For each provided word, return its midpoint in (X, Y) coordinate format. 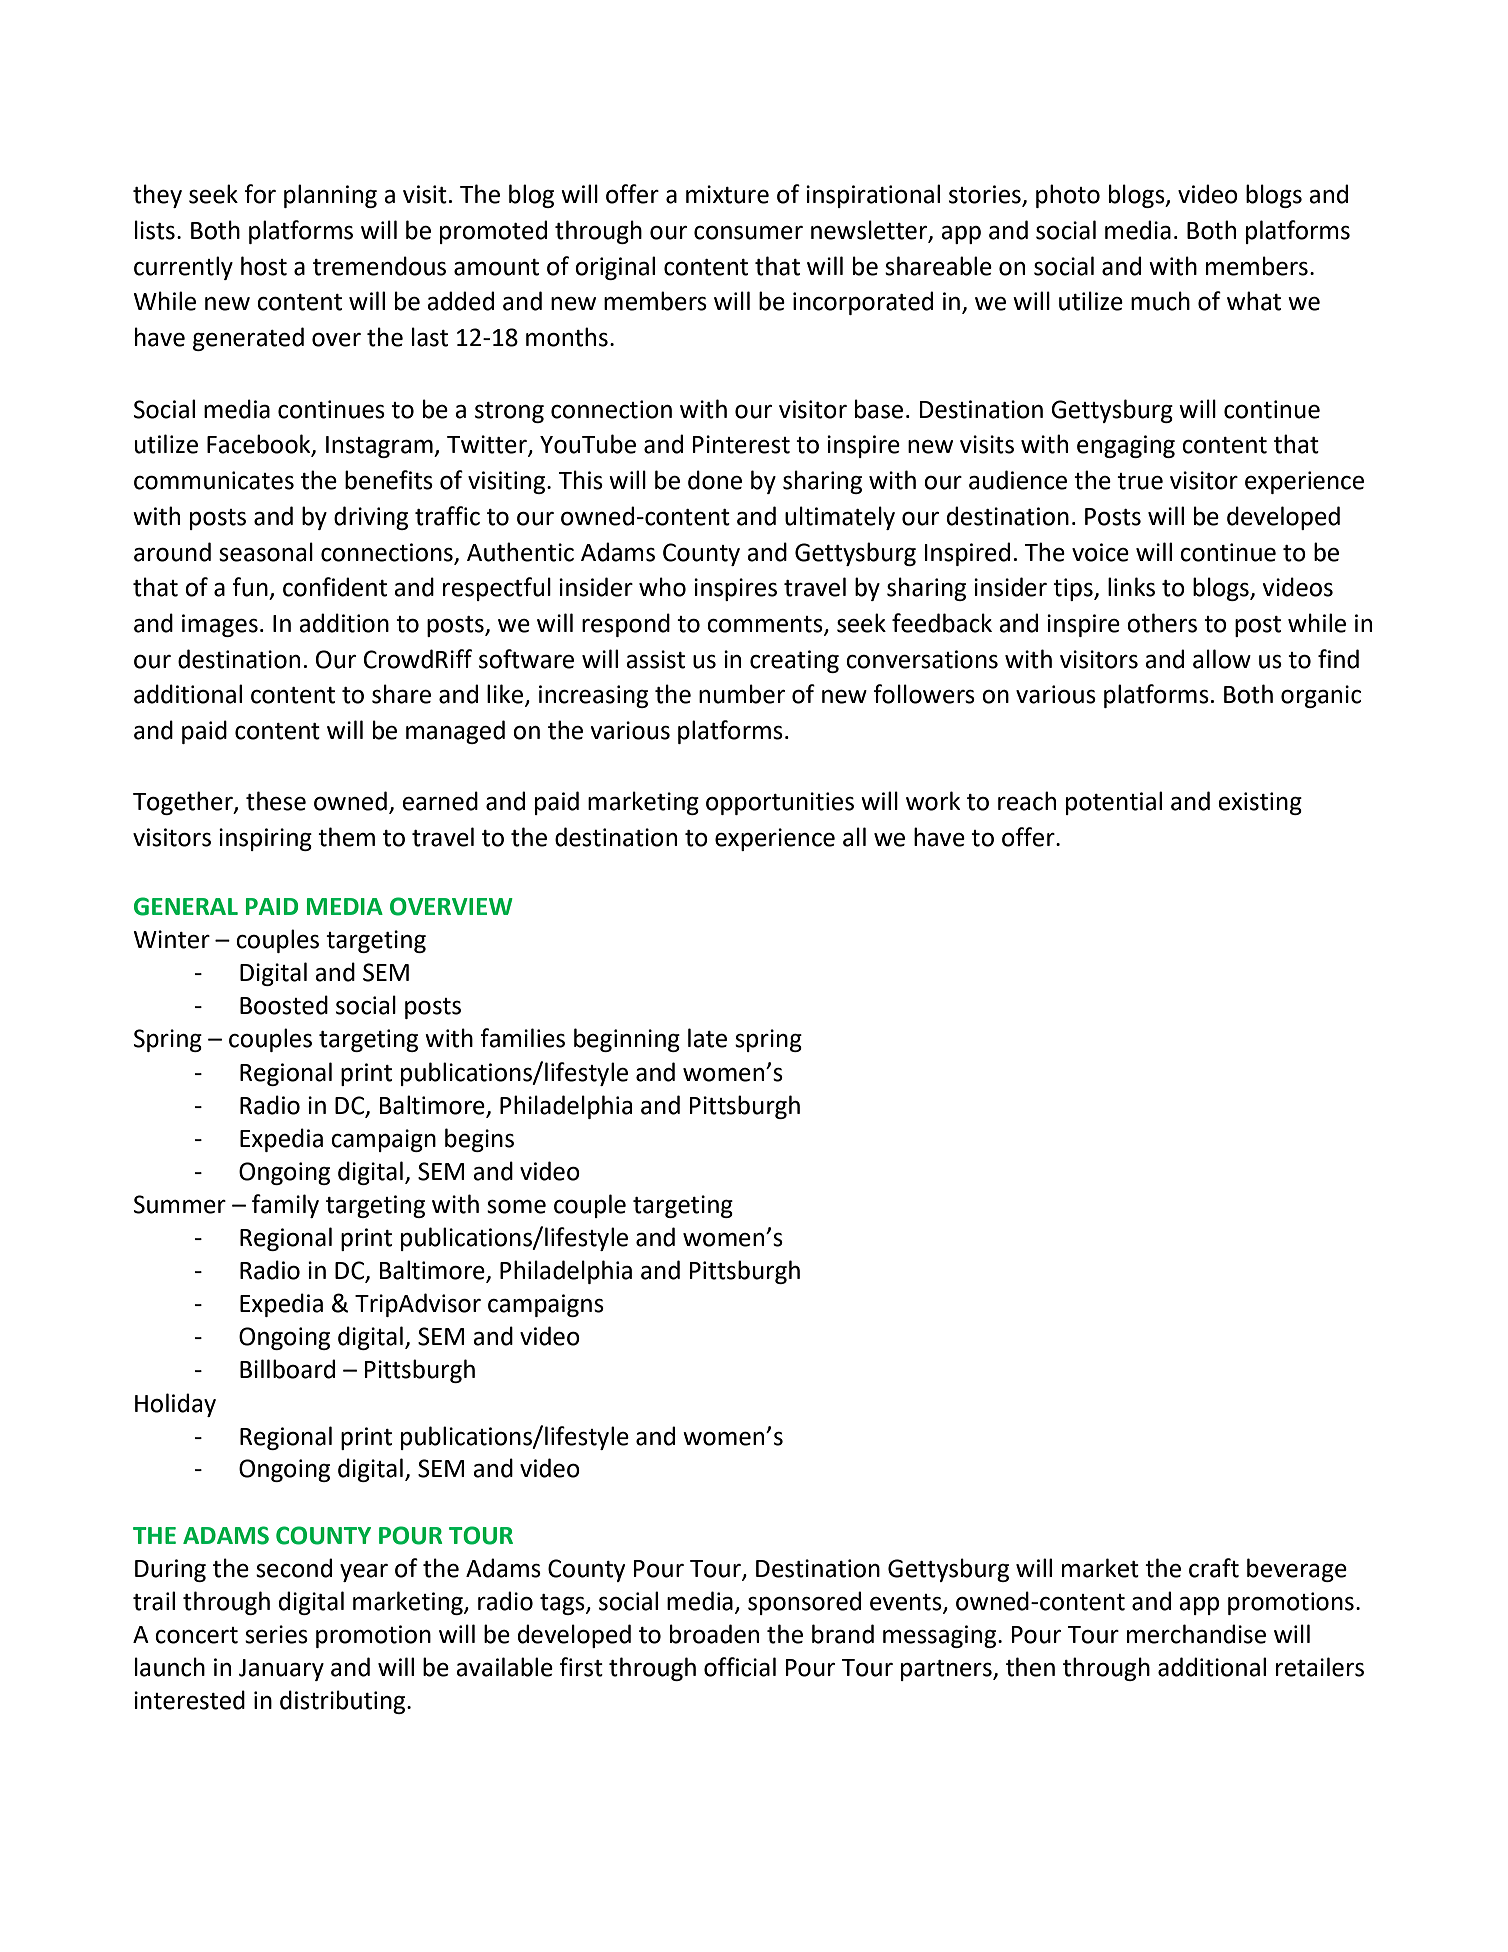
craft (1214, 1568)
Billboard (287, 1369)
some (516, 1207)
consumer (748, 233)
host (264, 266)
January (281, 1670)
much (1160, 301)
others (1162, 623)
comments (766, 625)
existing (1260, 803)
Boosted (284, 1005)
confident (335, 587)
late (707, 1038)
